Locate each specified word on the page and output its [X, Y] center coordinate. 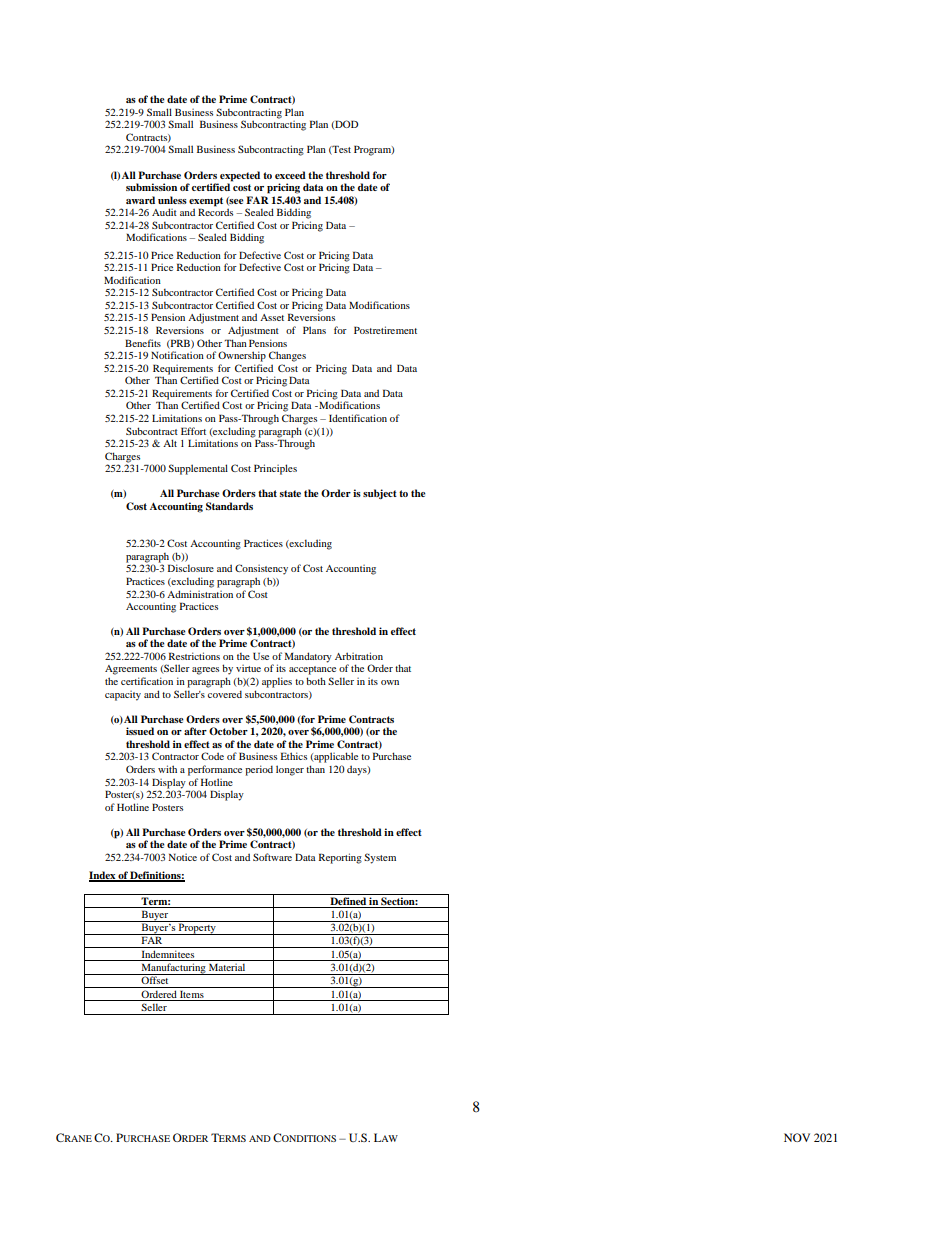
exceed [290, 175]
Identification [358, 418]
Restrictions [194, 656]
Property [197, 928]
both [316, 681]
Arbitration [359, 656]
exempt [206, 202]
